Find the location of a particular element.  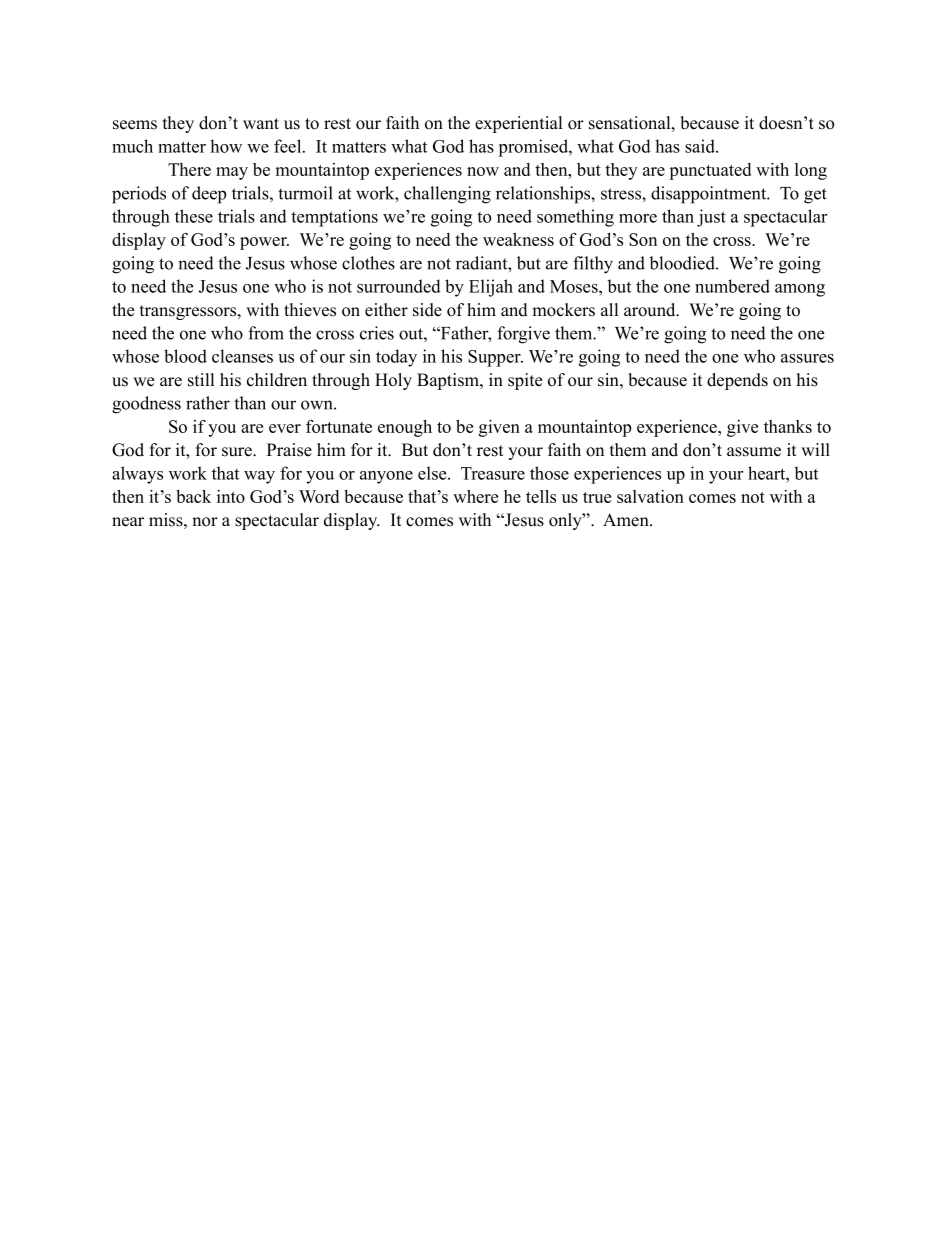

side is located at coordinates (427, 310).
